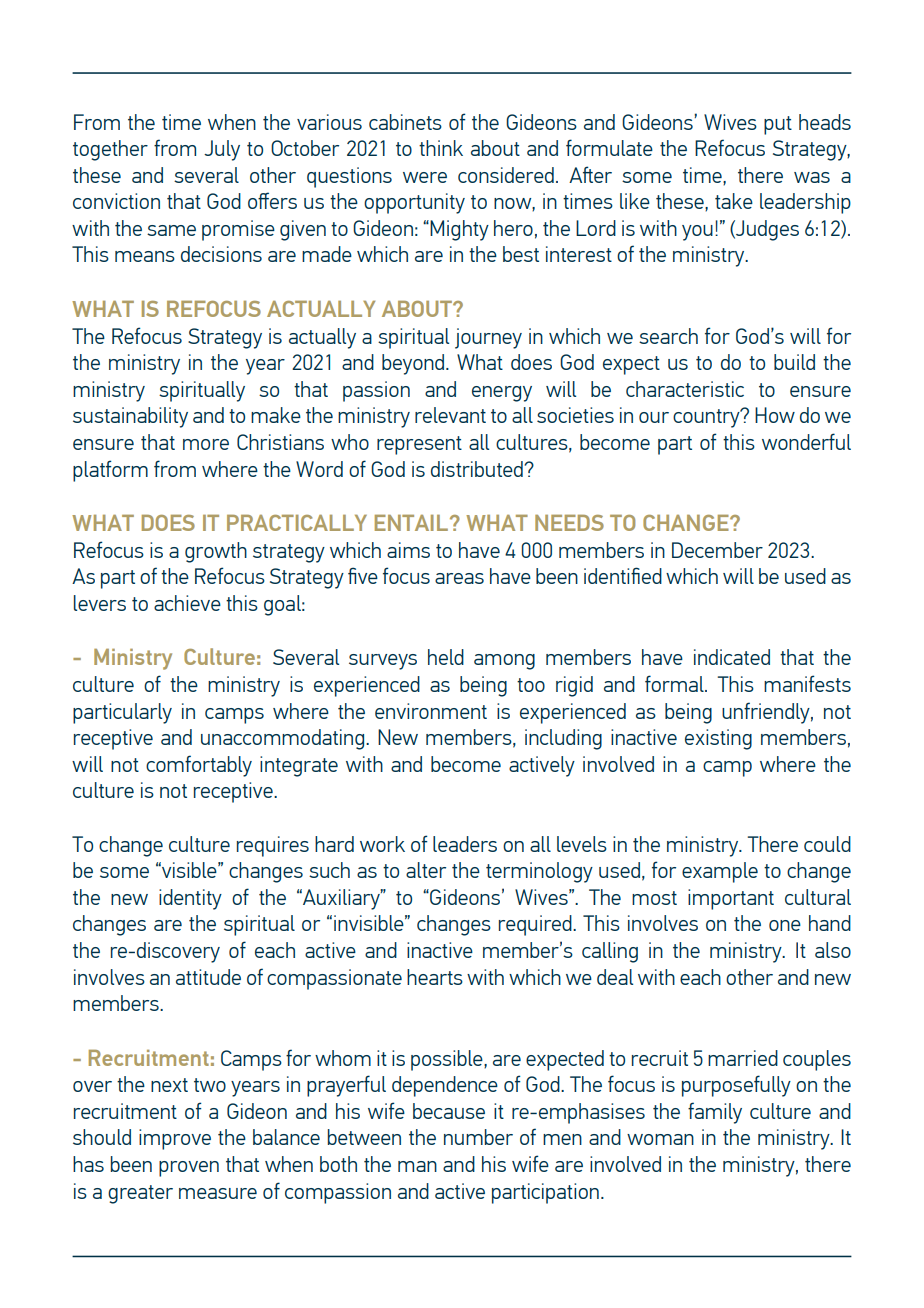  I want to click on achieve, so click(187, 603).
